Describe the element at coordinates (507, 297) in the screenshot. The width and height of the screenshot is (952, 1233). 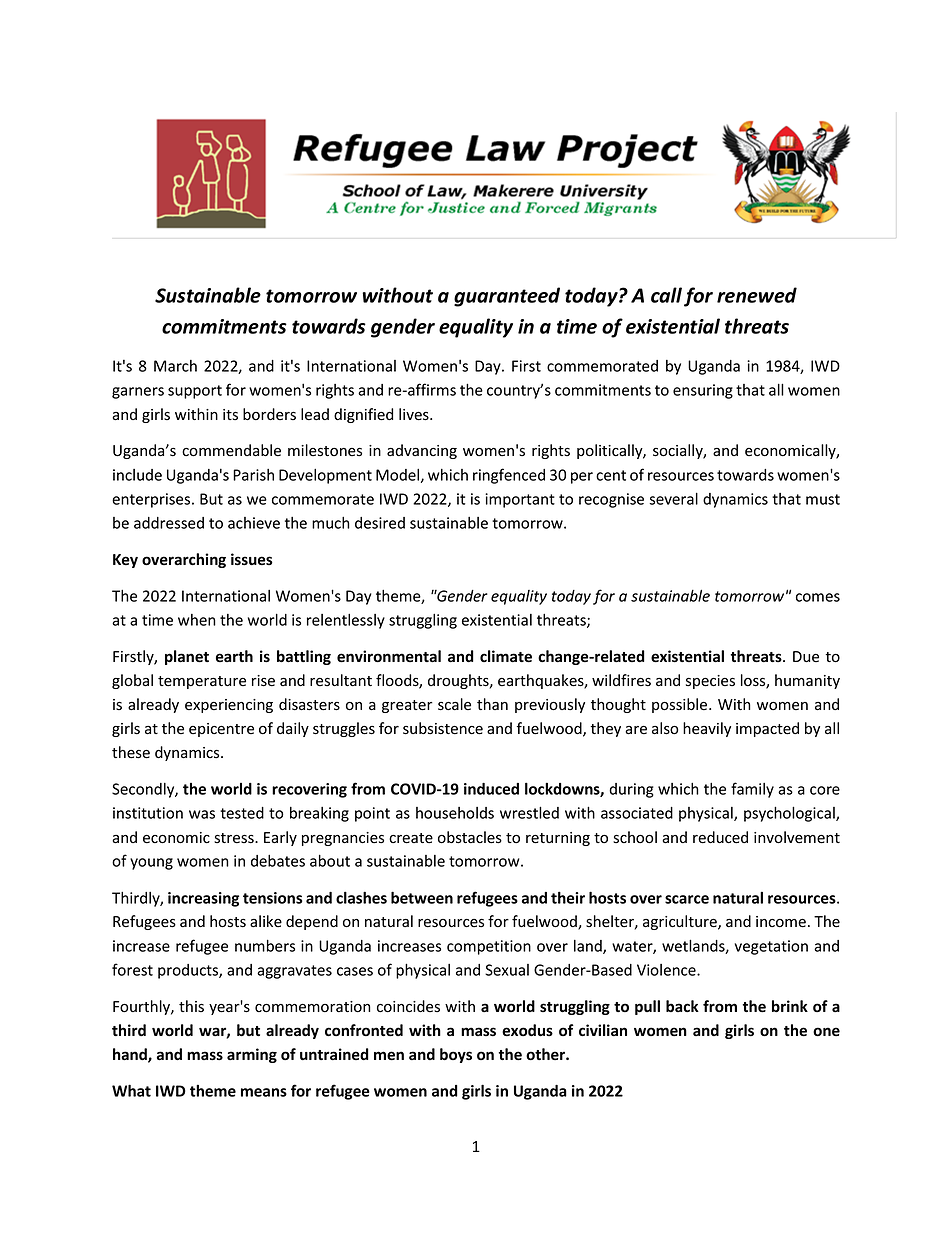
I see `guaranteed` at that location.
